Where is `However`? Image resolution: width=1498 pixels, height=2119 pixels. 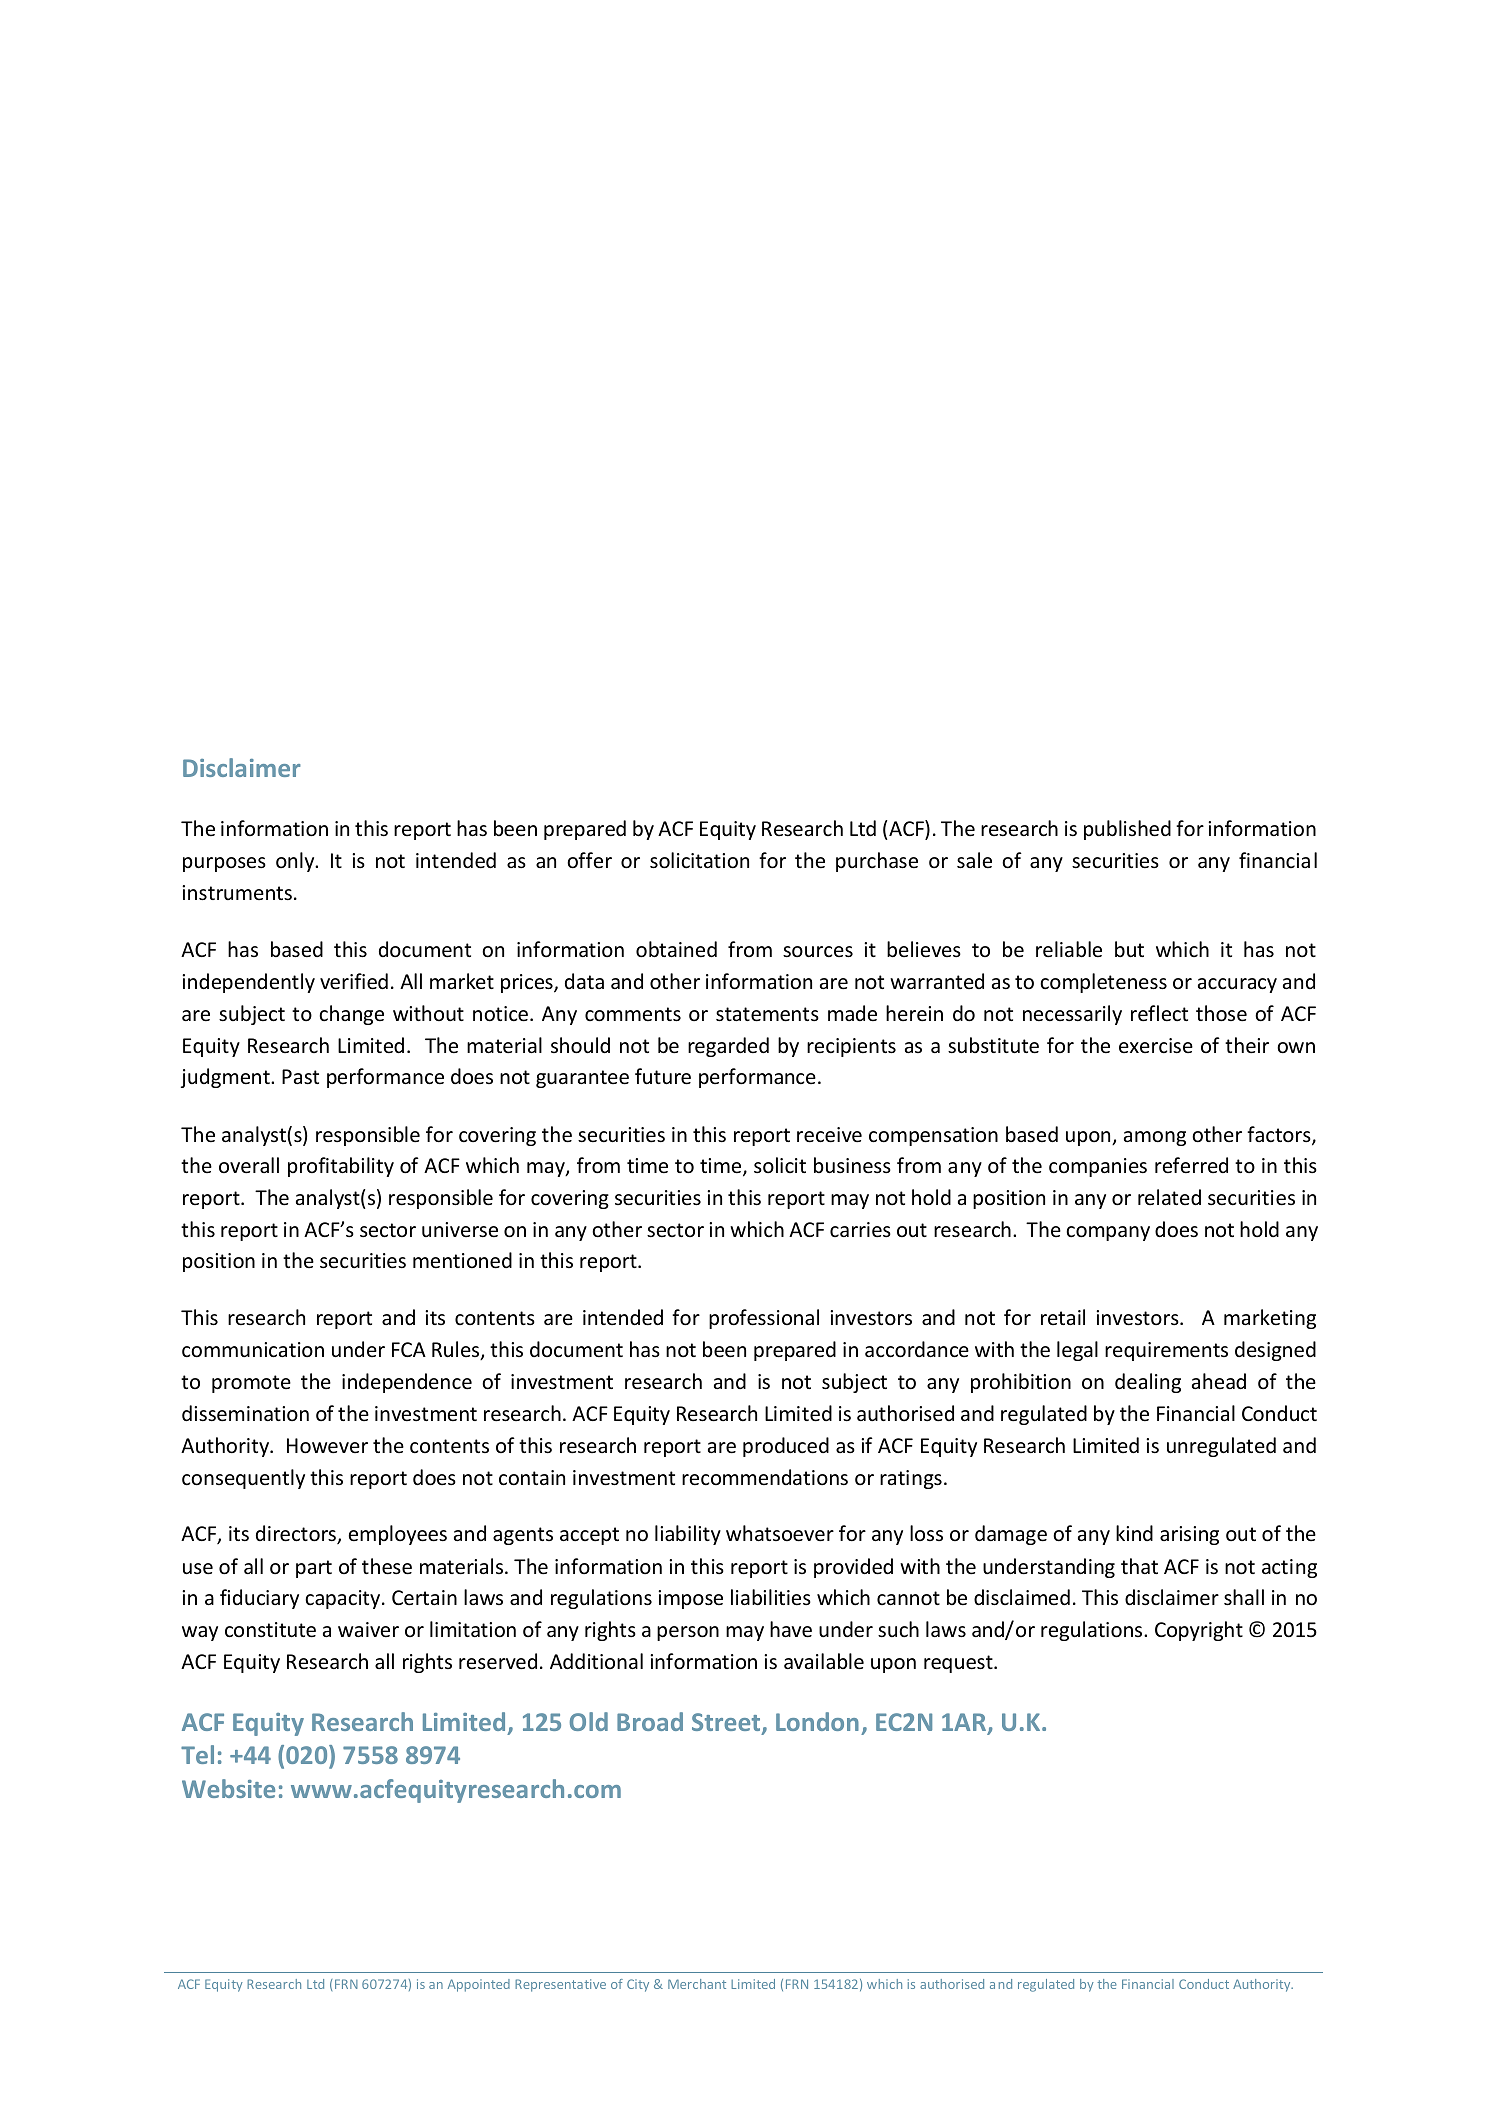
However is located at coordinates (327, 1446).
